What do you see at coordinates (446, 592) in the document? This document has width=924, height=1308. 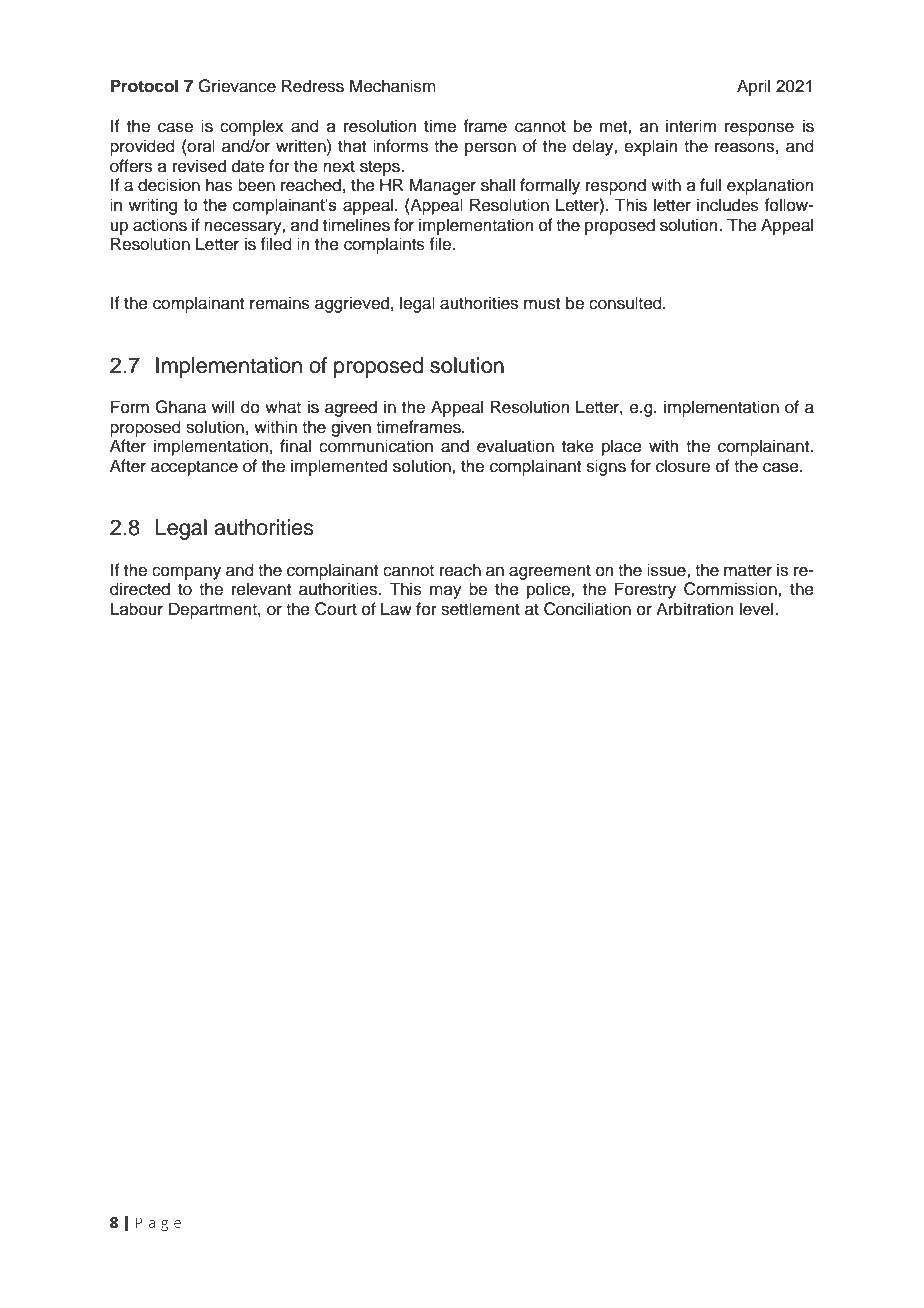 I see `may` at bounding box center [446, 592].
